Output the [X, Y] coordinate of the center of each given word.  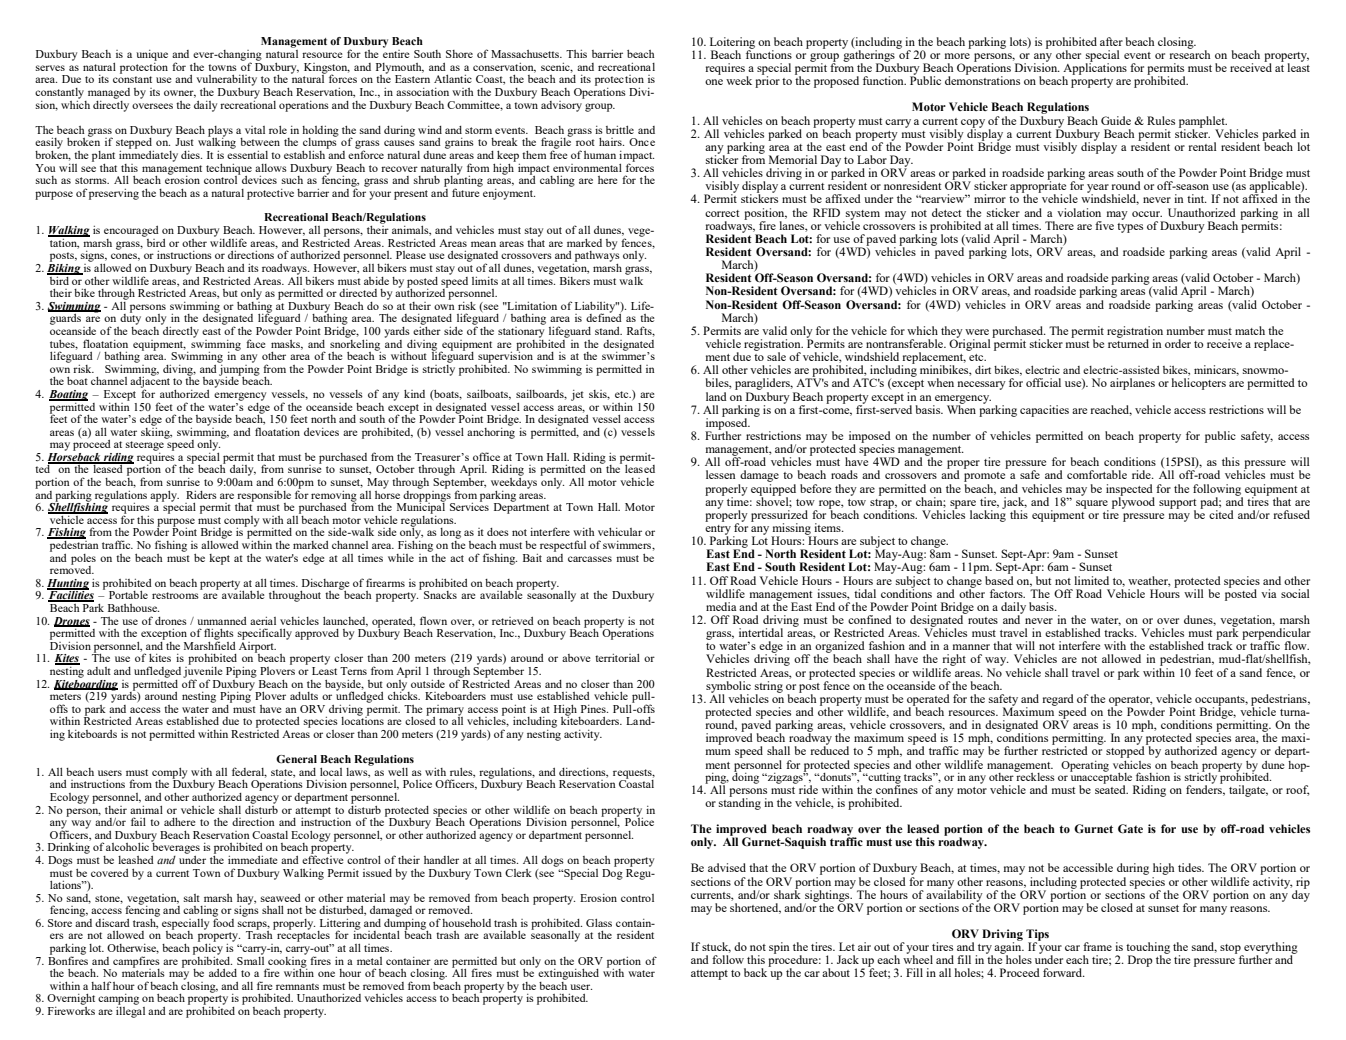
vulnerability [226, 80]
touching [1148, 949]
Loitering [732, 44]
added [223, 973]
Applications [1094, 69]
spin [779, 948]
